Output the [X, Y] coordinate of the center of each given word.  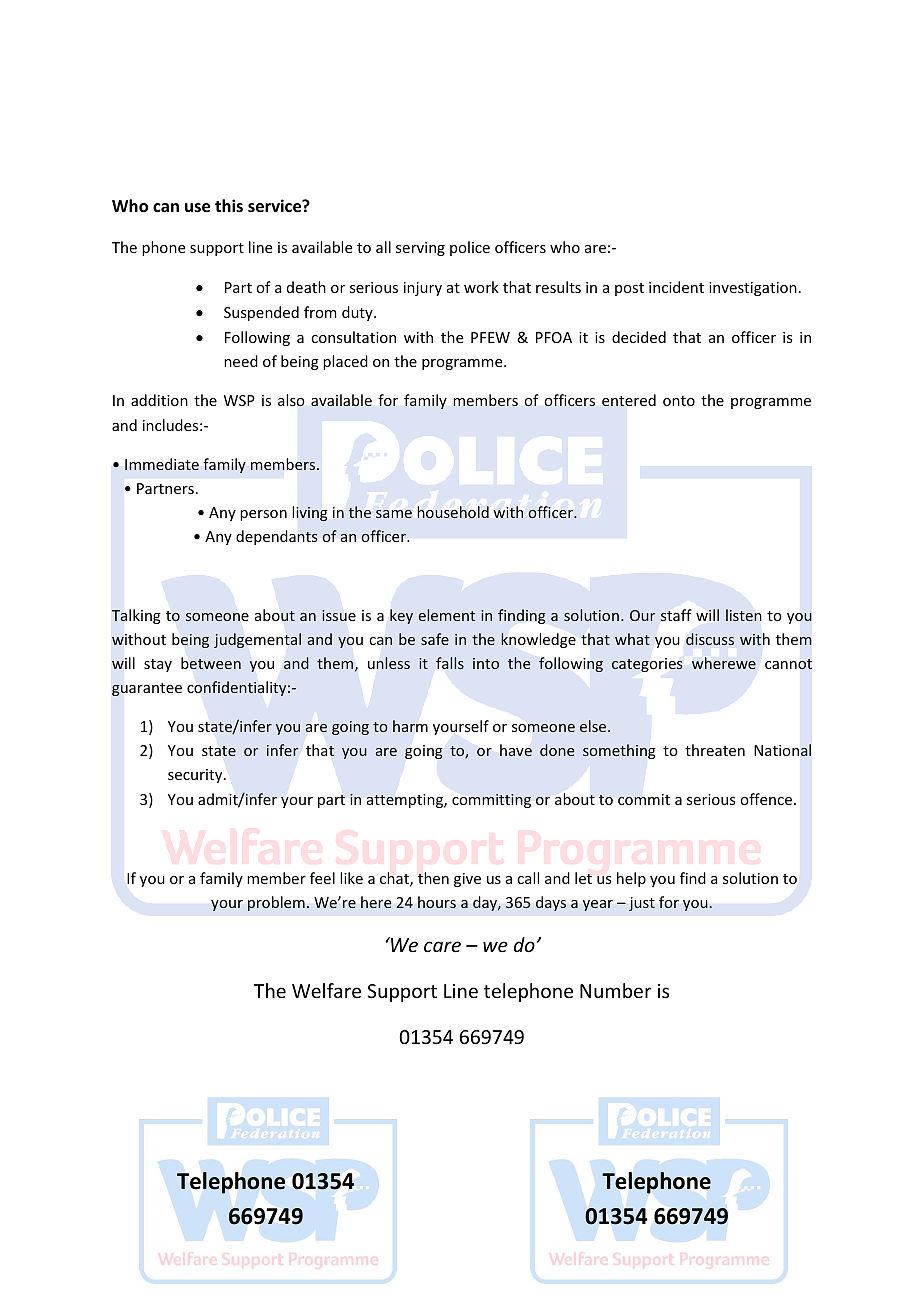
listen [743, 615]
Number [616, 990]
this [229, 205]
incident [676, 287]
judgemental [257, 640]
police [470, 248]
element [447, 615]
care [442, 946]
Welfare [326, 990]
